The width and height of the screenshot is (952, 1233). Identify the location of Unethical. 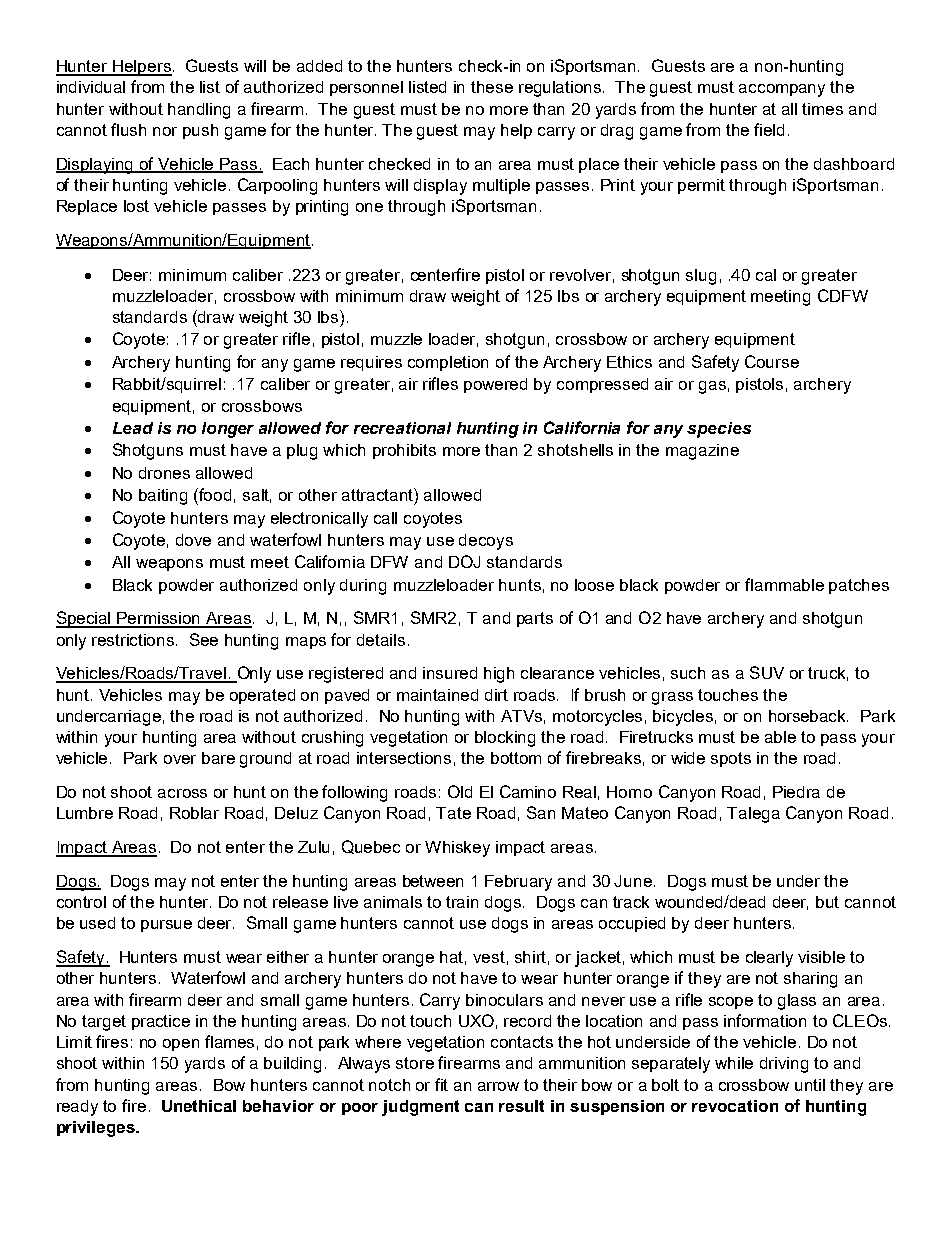
(199, 1106).
